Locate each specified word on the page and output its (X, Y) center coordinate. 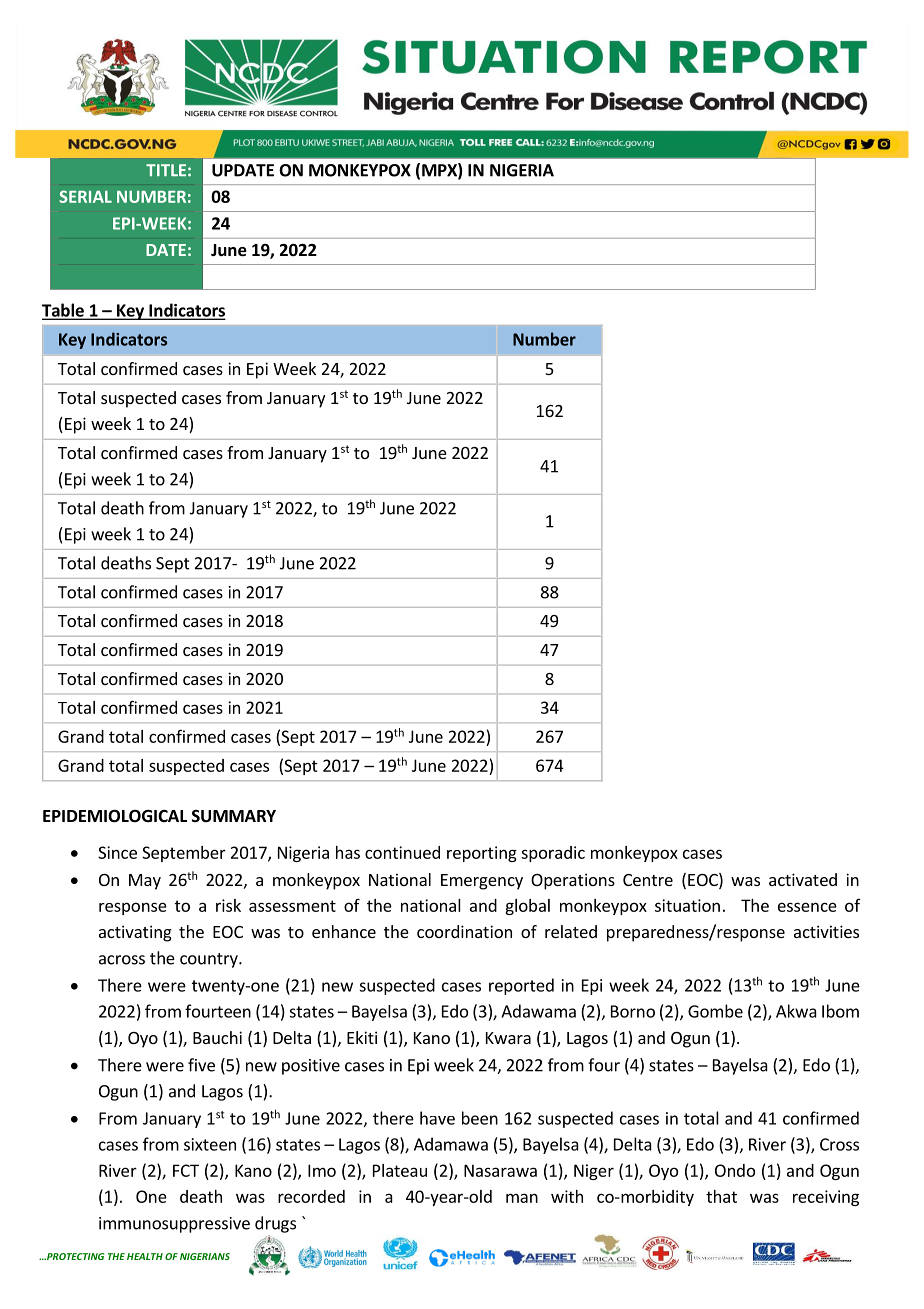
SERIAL (85, 196)
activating (135, 933)
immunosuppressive (174, 1225)
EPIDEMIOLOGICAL (115, 816)
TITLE (166, 170)
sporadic (553, 854)
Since (117, 852)
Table (64, 311)
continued (402, 852)
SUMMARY (234, 816)
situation (687, 905)
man (522, 1198)
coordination (464, 931)
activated (803, 879)
